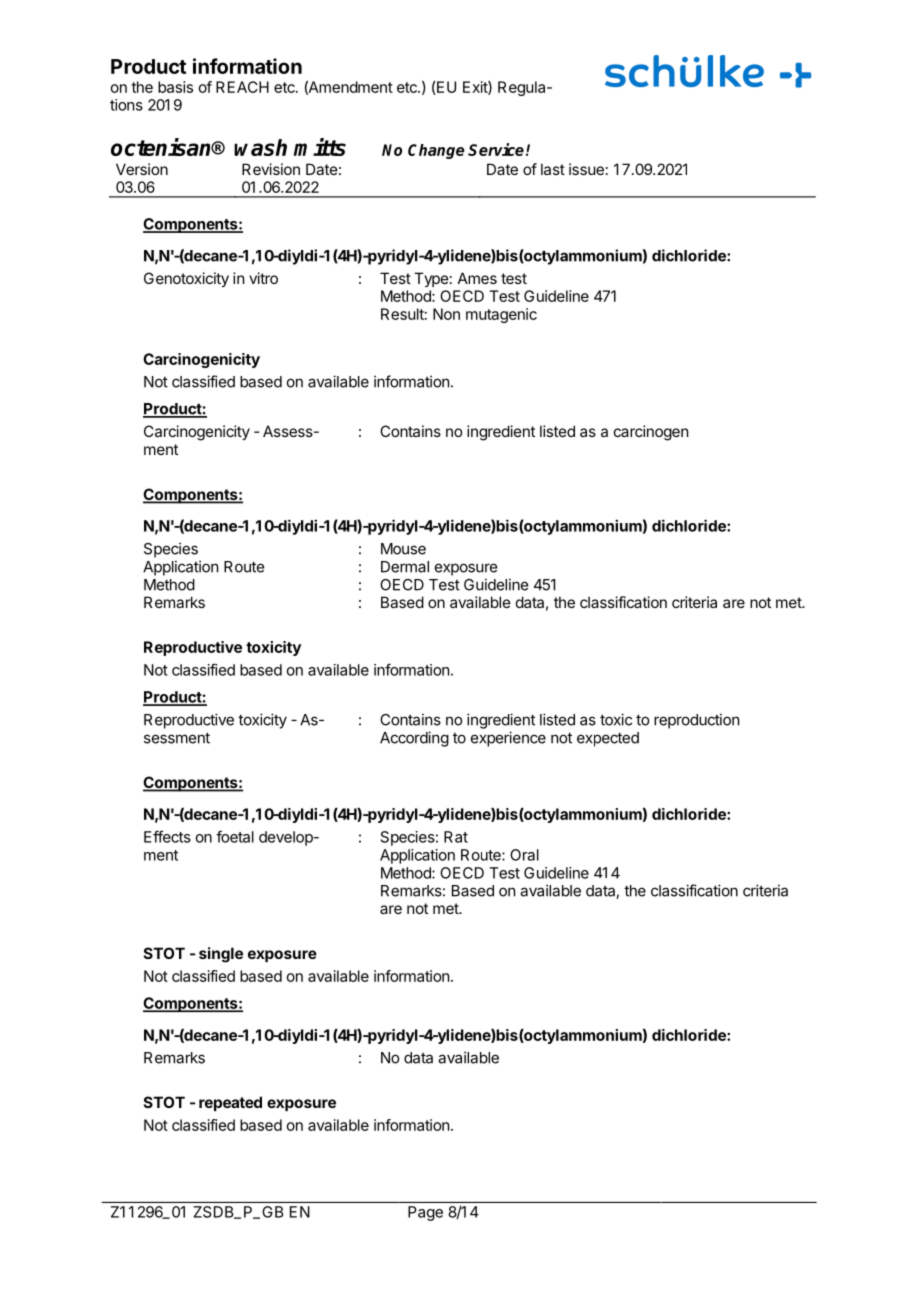  I want to click on experience, so click(508, 739).
